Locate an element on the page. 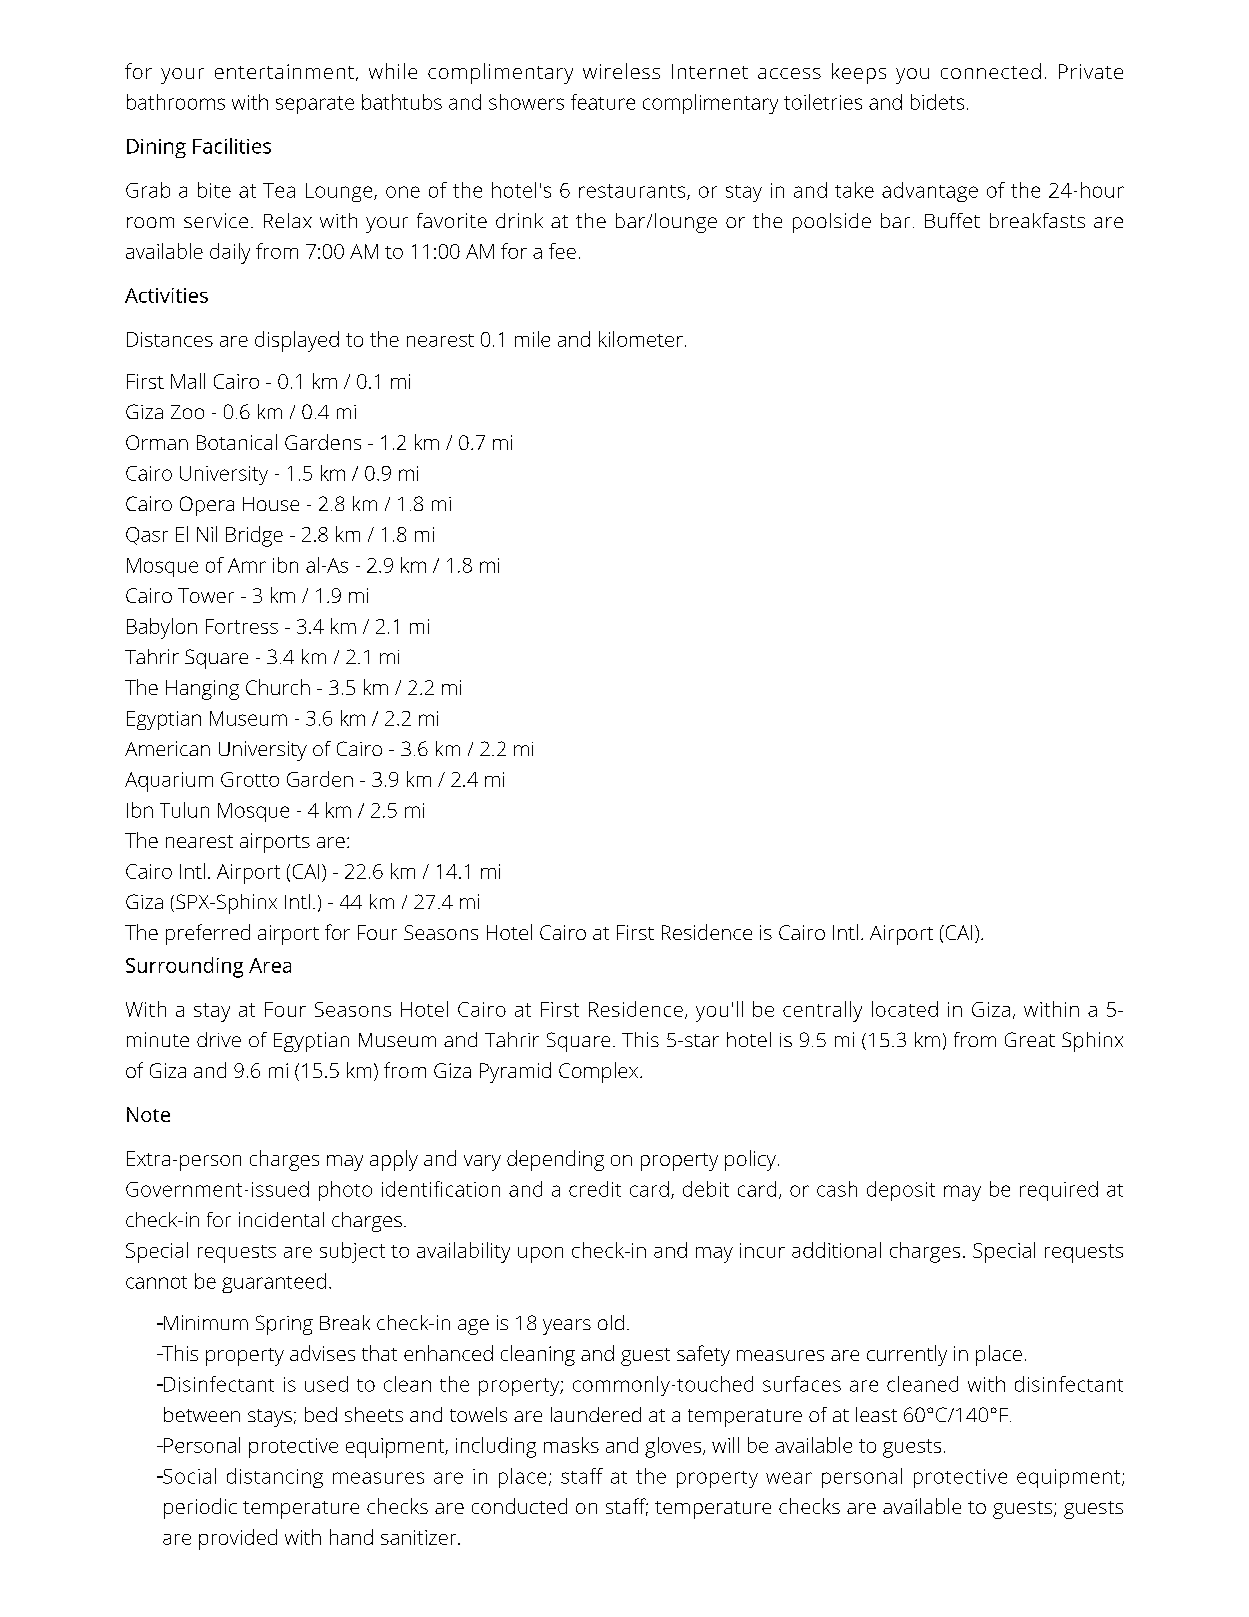 The height and width of the document is (1617, 1249). Complex is located at coordinates (600, 1072).
